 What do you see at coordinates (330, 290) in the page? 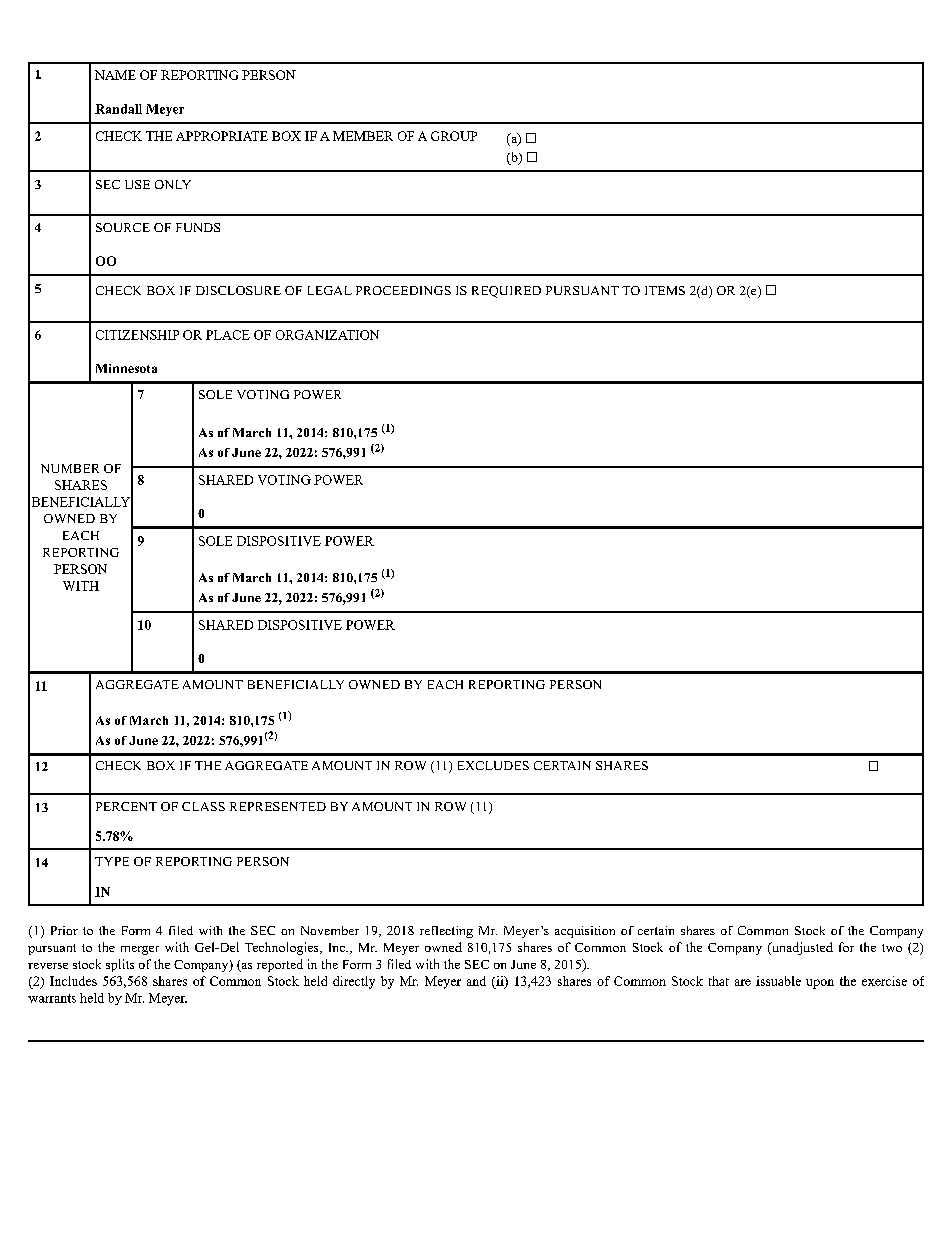
I see `LEGAL` at bounding box center [330, 290].
